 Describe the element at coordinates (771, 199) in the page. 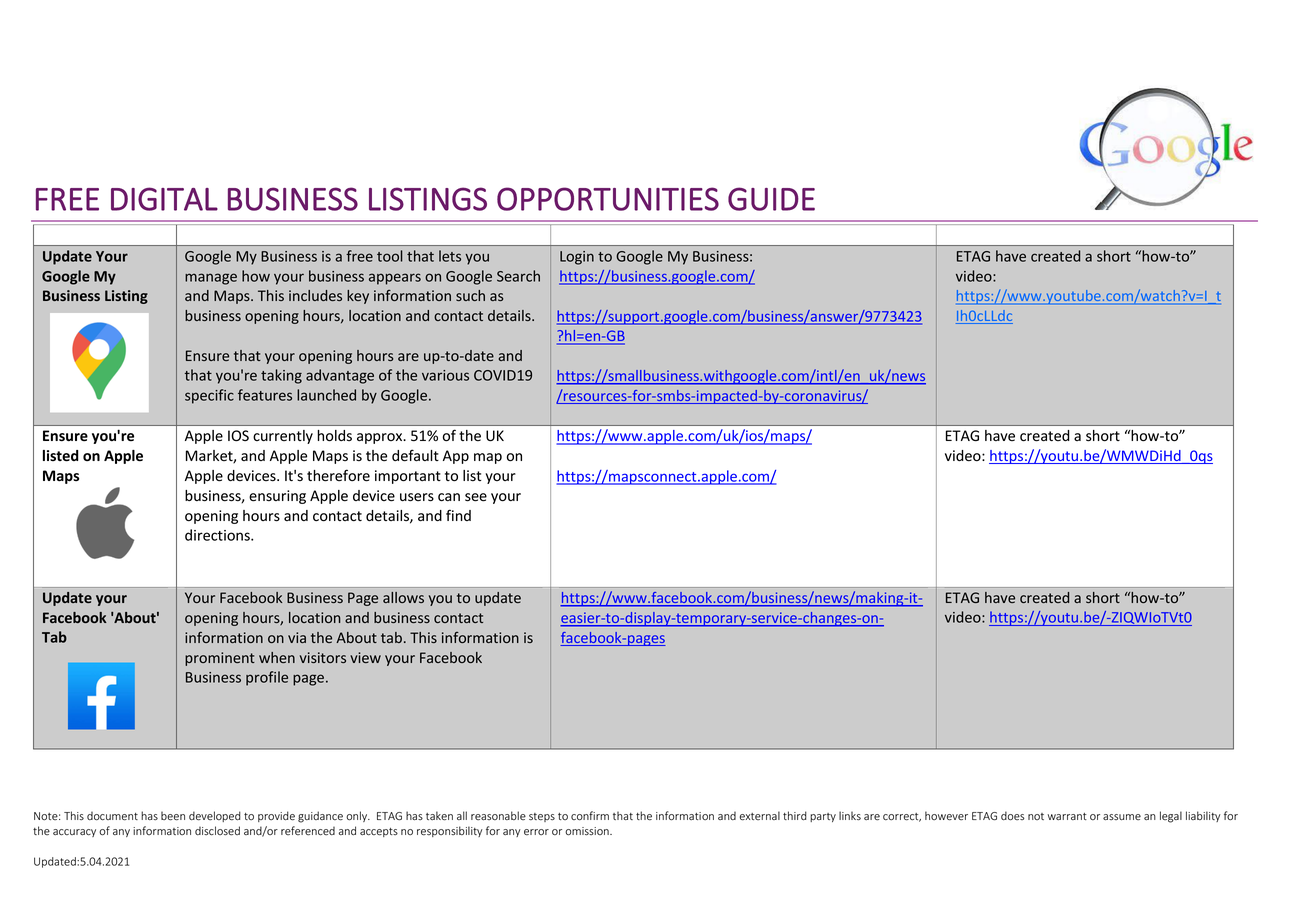

I see `GUIDE` at that location.
